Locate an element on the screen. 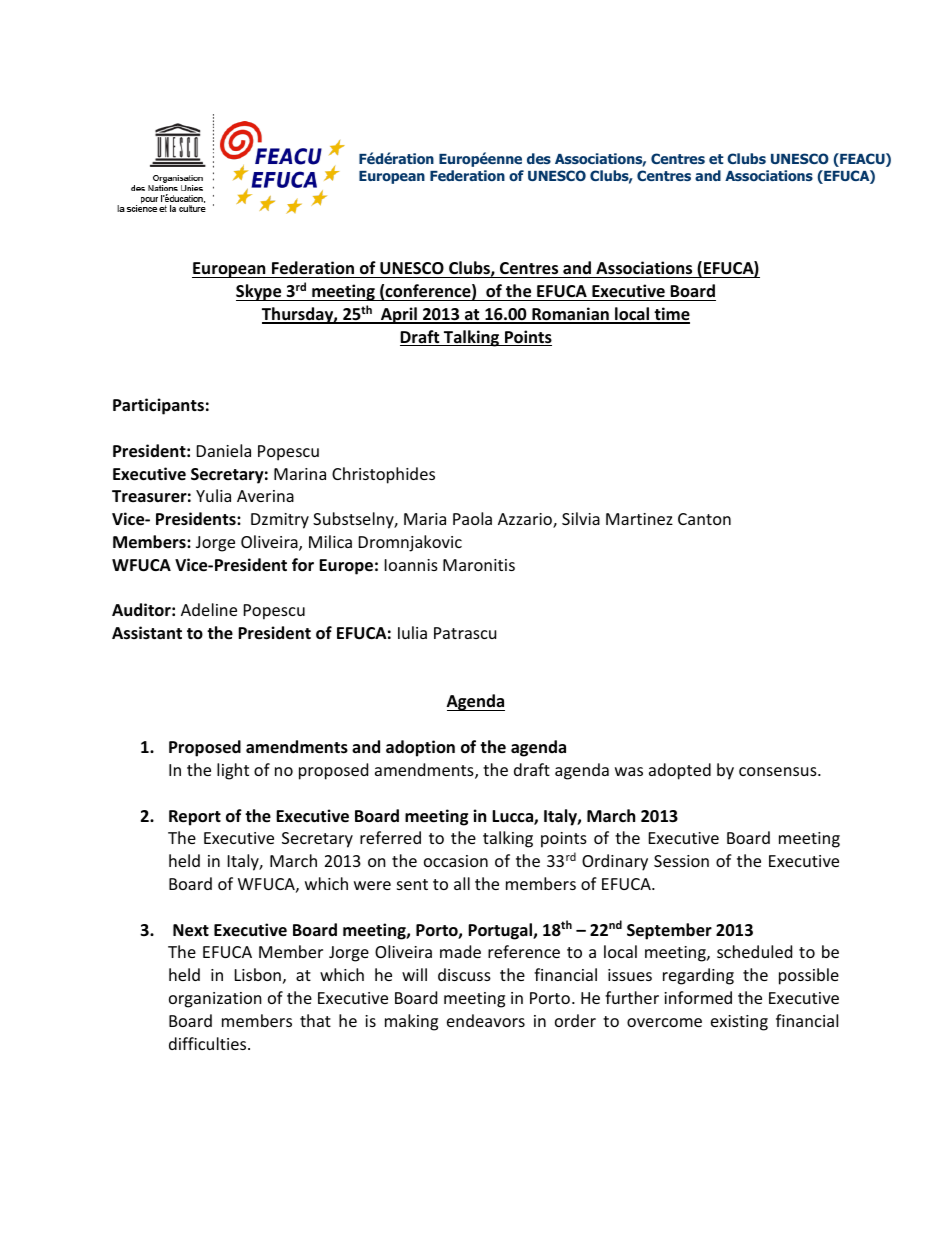  consensus is located at coordinates (779, 771).
